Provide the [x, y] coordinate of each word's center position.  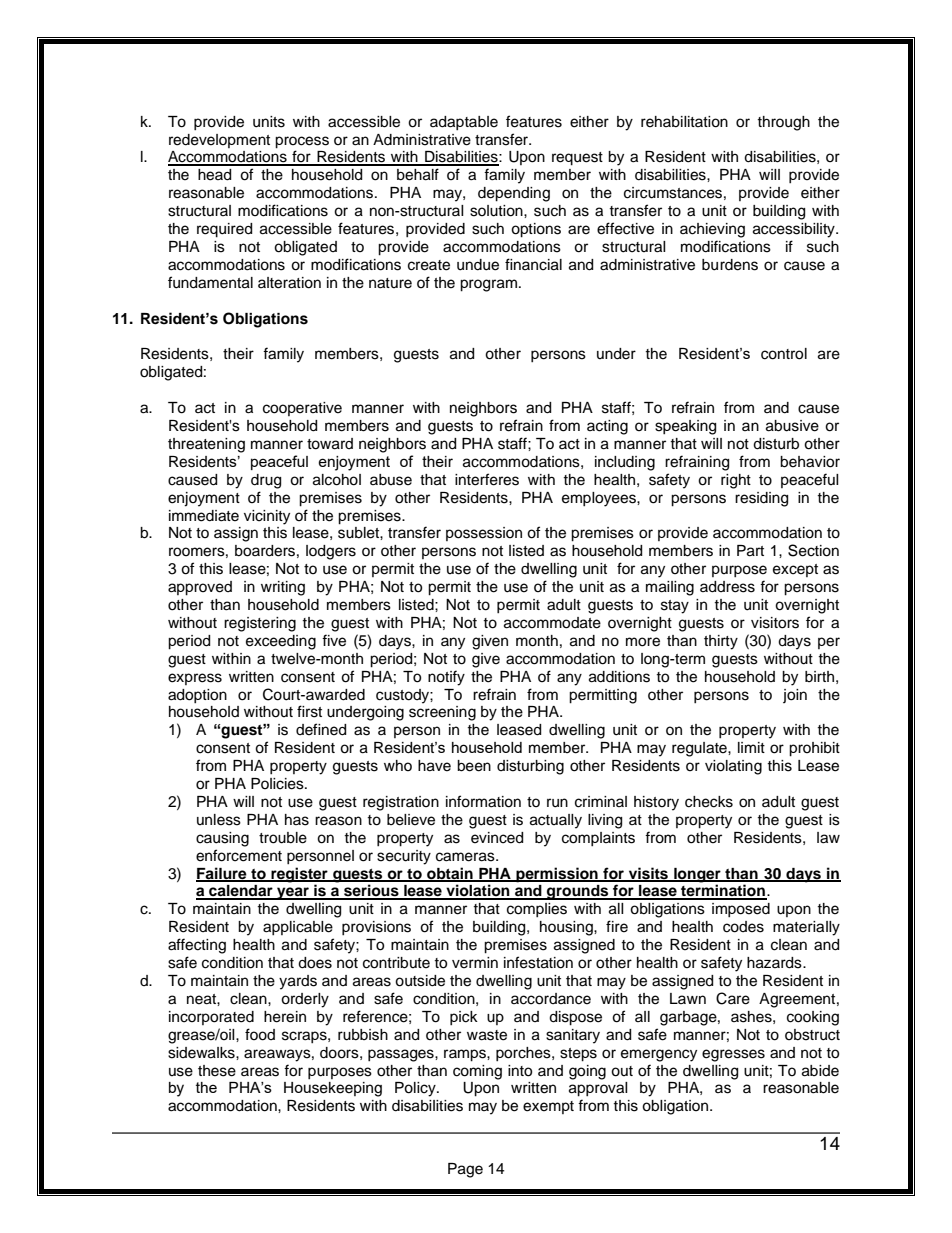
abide [820, 1071]
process [302, 142]
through [783, 123]
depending [514, 194]
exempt [548, 1107]
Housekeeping [333, 1089]
